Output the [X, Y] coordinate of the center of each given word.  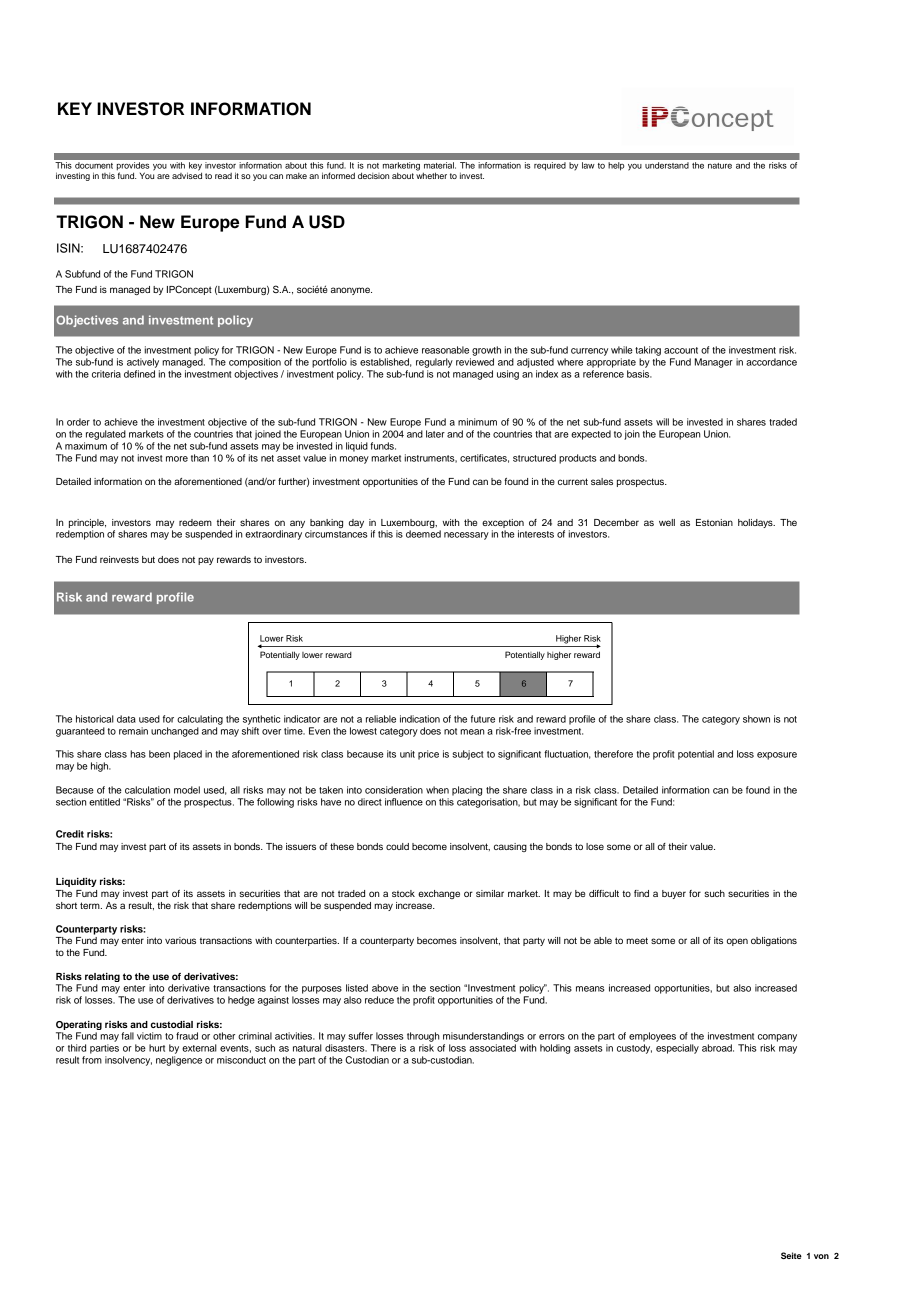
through [423, 1037]
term [91, 905]
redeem [195, 522]
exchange [439, 894]
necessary [466, 536]
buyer [674, 894]
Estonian [714, 522]
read [223, 176]
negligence [179, 1061]
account [681, 350]
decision [373, 175]
